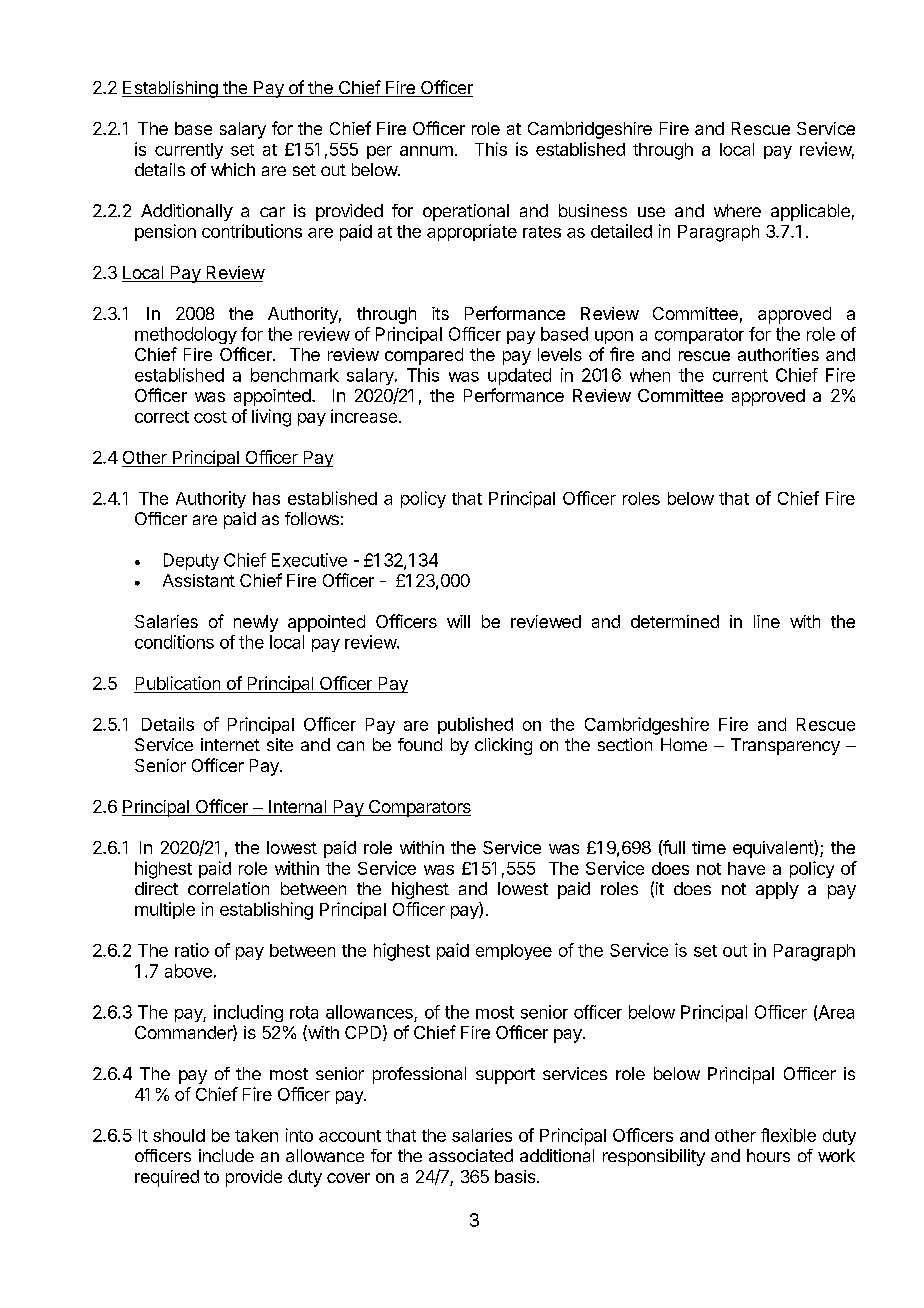 This page has width=924, height=1308. Describe the element at coordinates (767, 621) in the page. I see `line` at that location.
